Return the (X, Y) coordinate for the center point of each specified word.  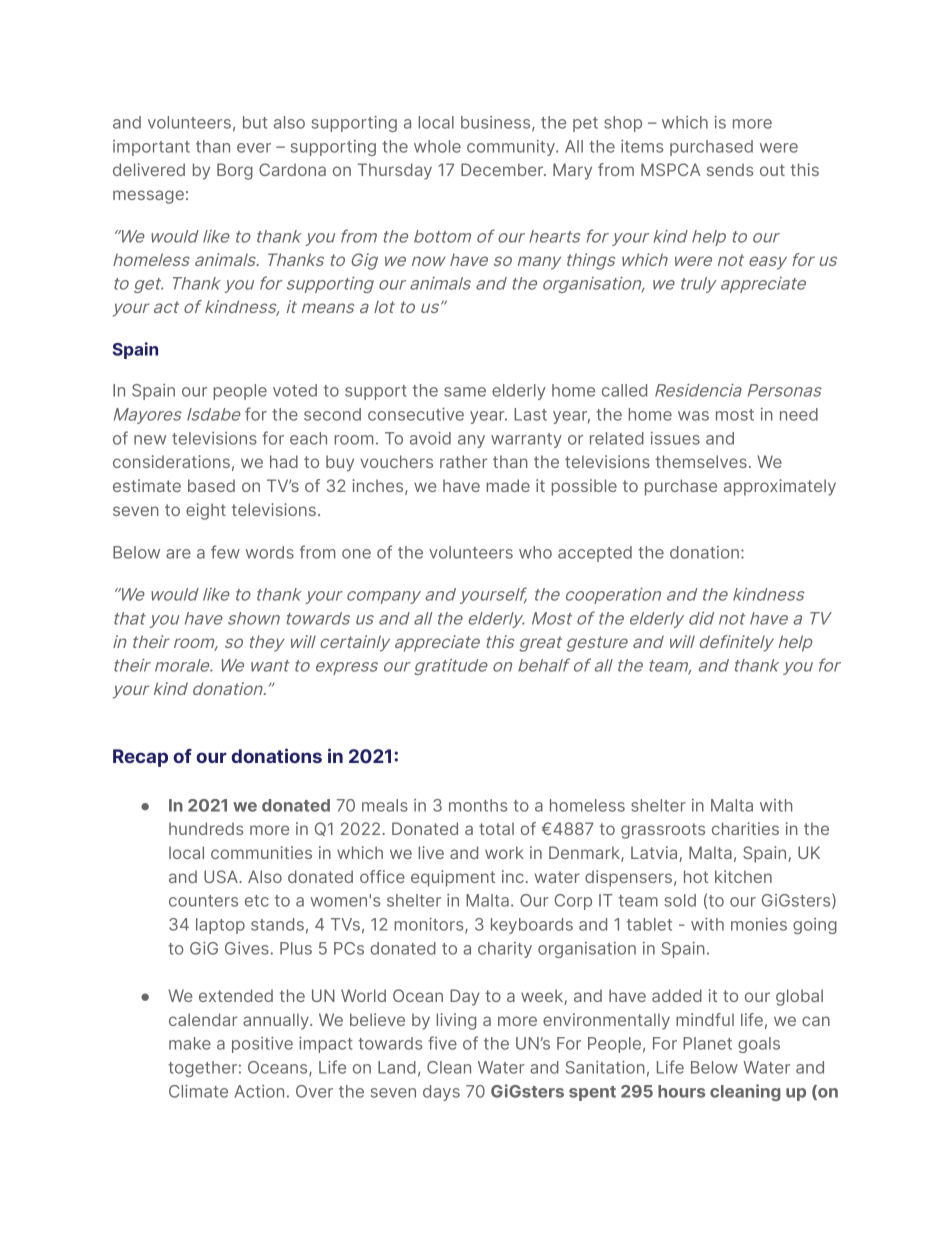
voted (295, 390)
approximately (780, 487)
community (512, 148)
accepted (595, 554)
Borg (235, 171)
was (693, 416)
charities (745, 828)
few (225, 552)
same (465, 392)
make (190, 1043)
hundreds (206, 828)
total (496, 828)
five (442, 1043)
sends (730, 169)
